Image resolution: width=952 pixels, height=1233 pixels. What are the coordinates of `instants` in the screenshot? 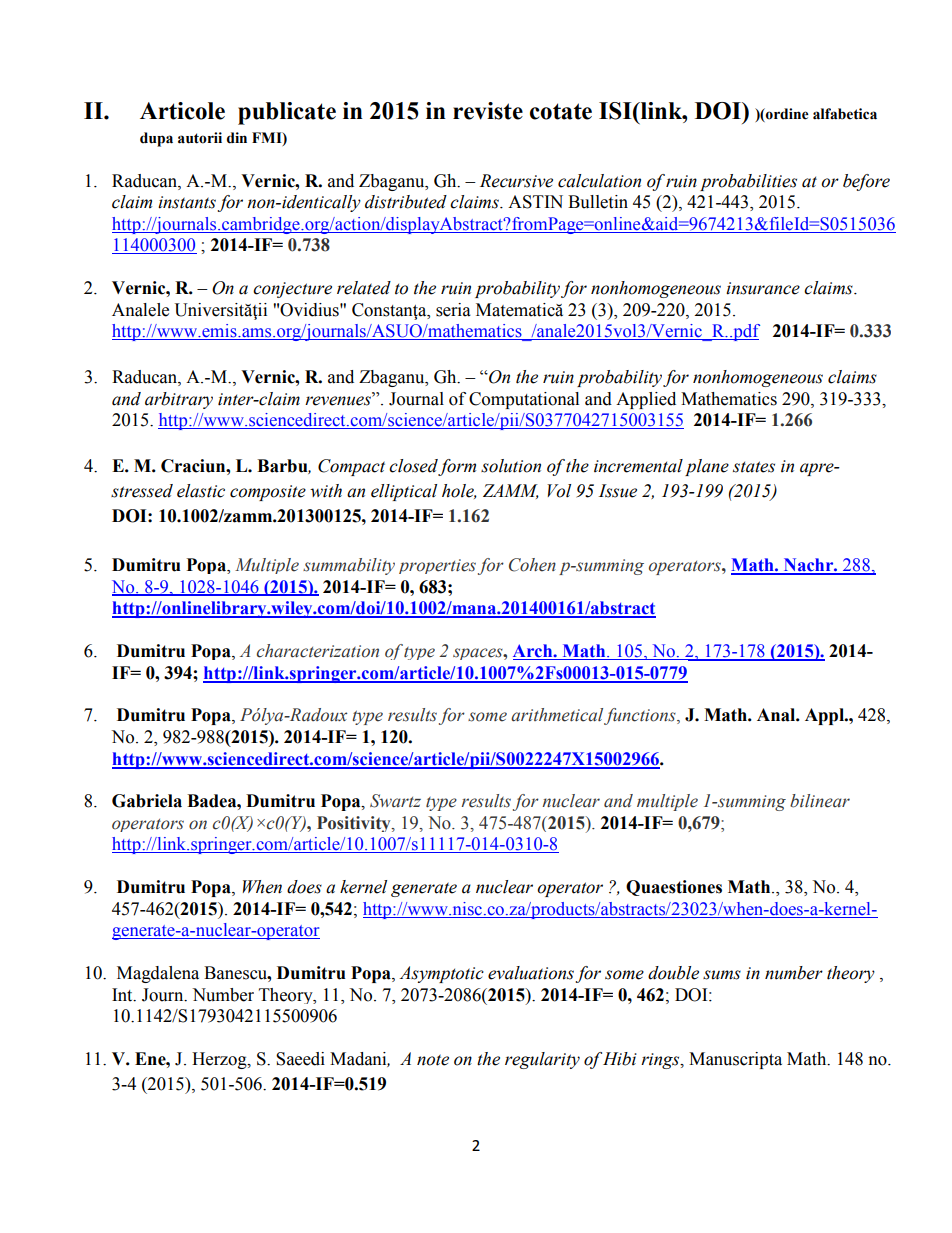 It's located at (187, 202).
